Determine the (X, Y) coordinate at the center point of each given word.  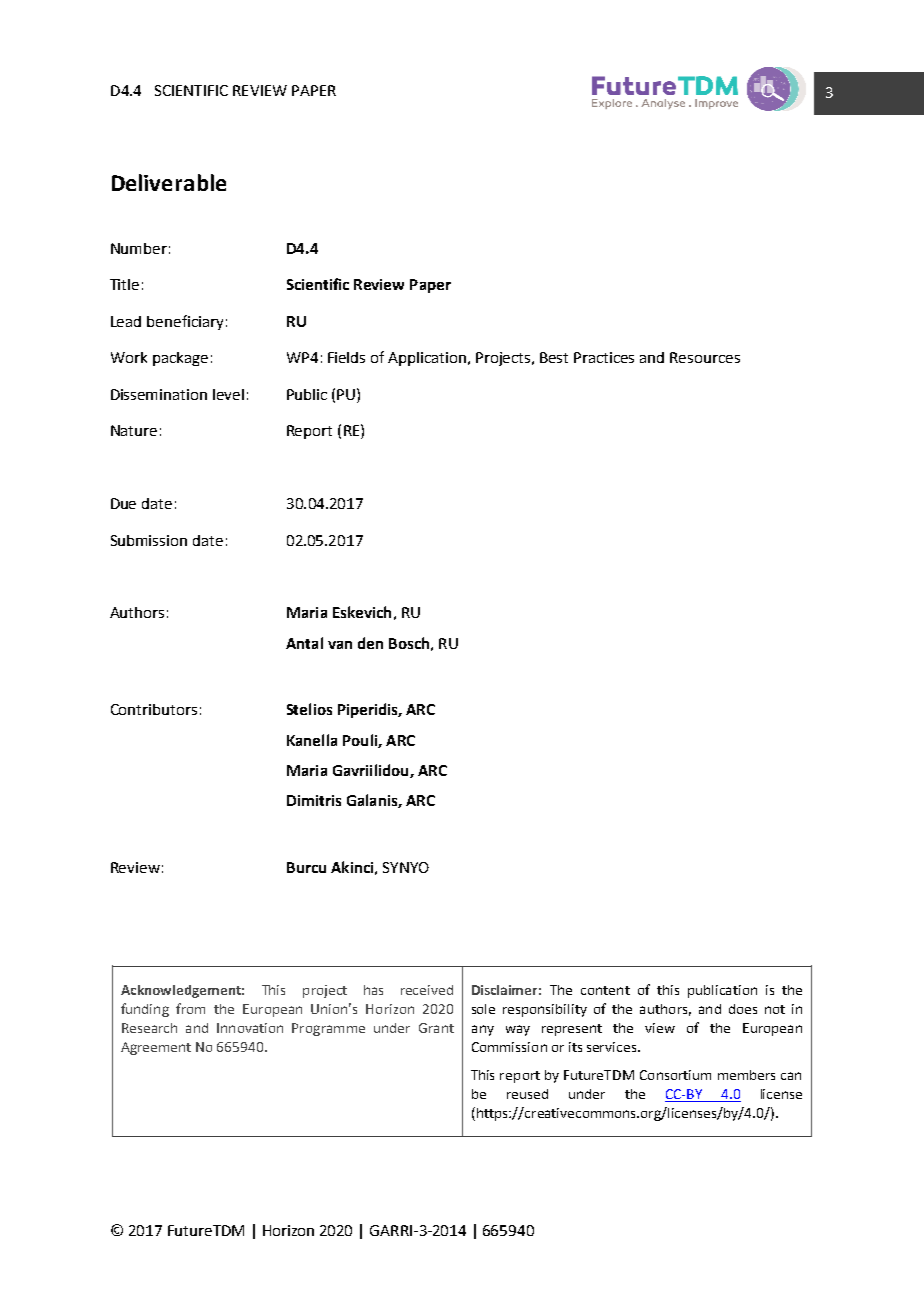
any (483, 1030)
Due (123, 503)
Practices (604, 357)
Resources (705, 357)
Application (428, 359)
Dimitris (314, 800)
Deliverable (169, 182)
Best (554, 357)
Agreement (156, 1048)
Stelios (309, 709)
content (605, 990)
